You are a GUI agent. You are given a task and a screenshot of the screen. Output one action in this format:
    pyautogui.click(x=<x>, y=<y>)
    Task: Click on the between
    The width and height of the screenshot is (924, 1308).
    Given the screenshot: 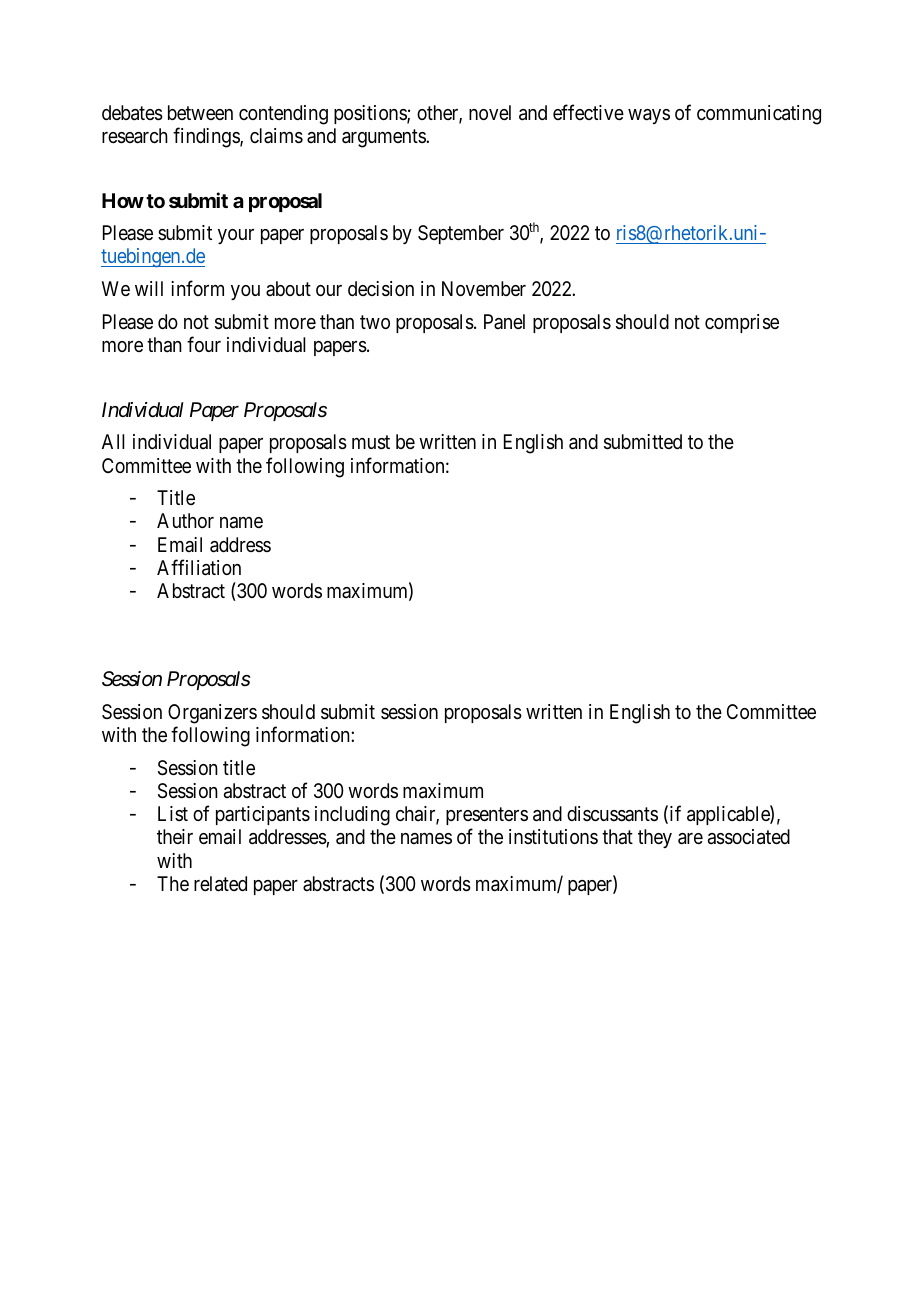 What is the action you would take?
    pyautogui.click(x=200, y=112)
